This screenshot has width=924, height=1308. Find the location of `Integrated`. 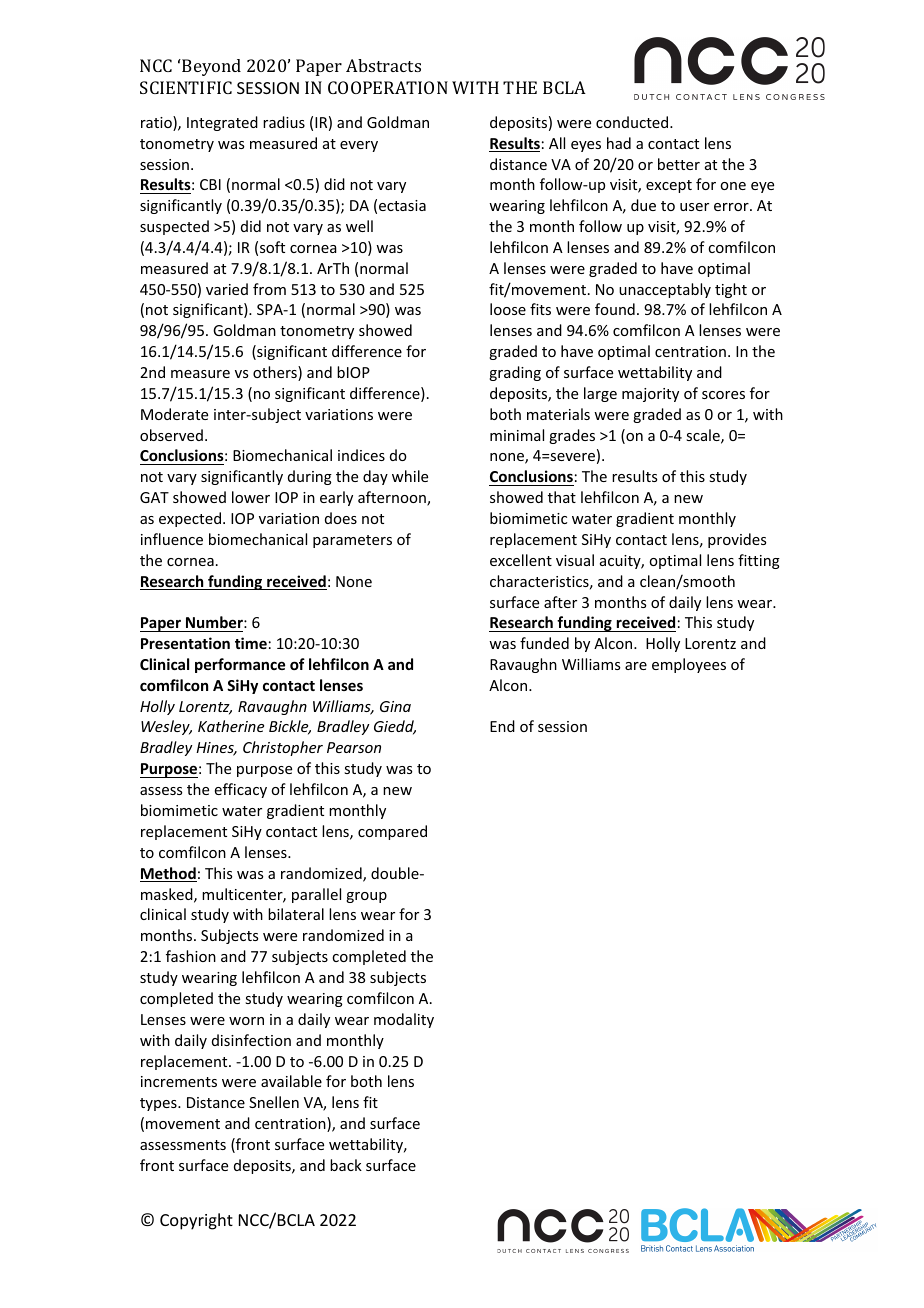

Integrated is located at coordinates (222, 123).
